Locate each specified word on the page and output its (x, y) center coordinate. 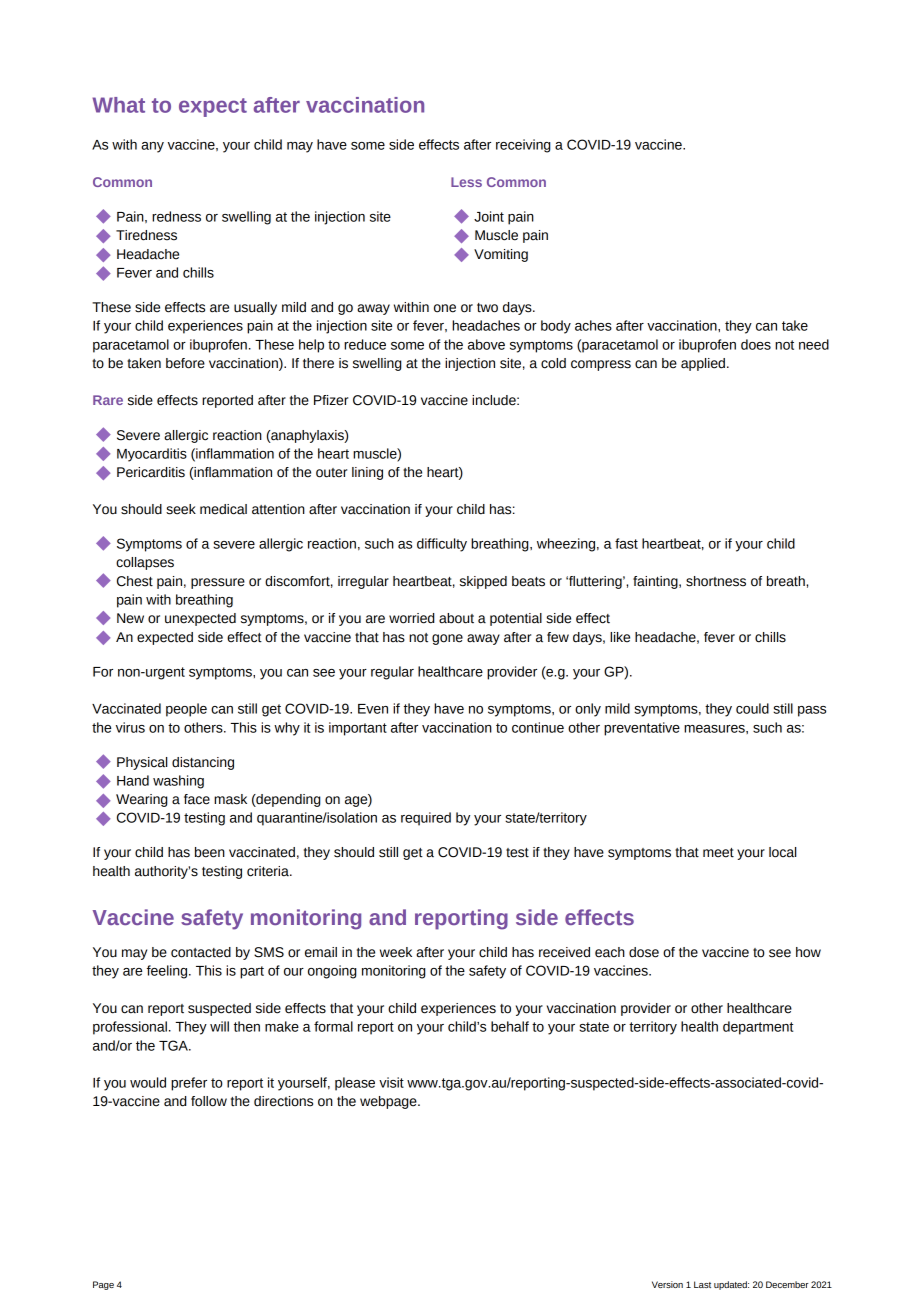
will (219, 1026)
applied (703, 364)
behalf (510, 1026)
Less (466, 182)
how (808, 952)
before (185, 363)
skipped (483, 582)
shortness (716, 581)
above (486, 344)
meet (718, 853)
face (197, 799)
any (152, 147)
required (426, 819)
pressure (218, 583)
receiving (523, 146)
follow (209, 1101)
